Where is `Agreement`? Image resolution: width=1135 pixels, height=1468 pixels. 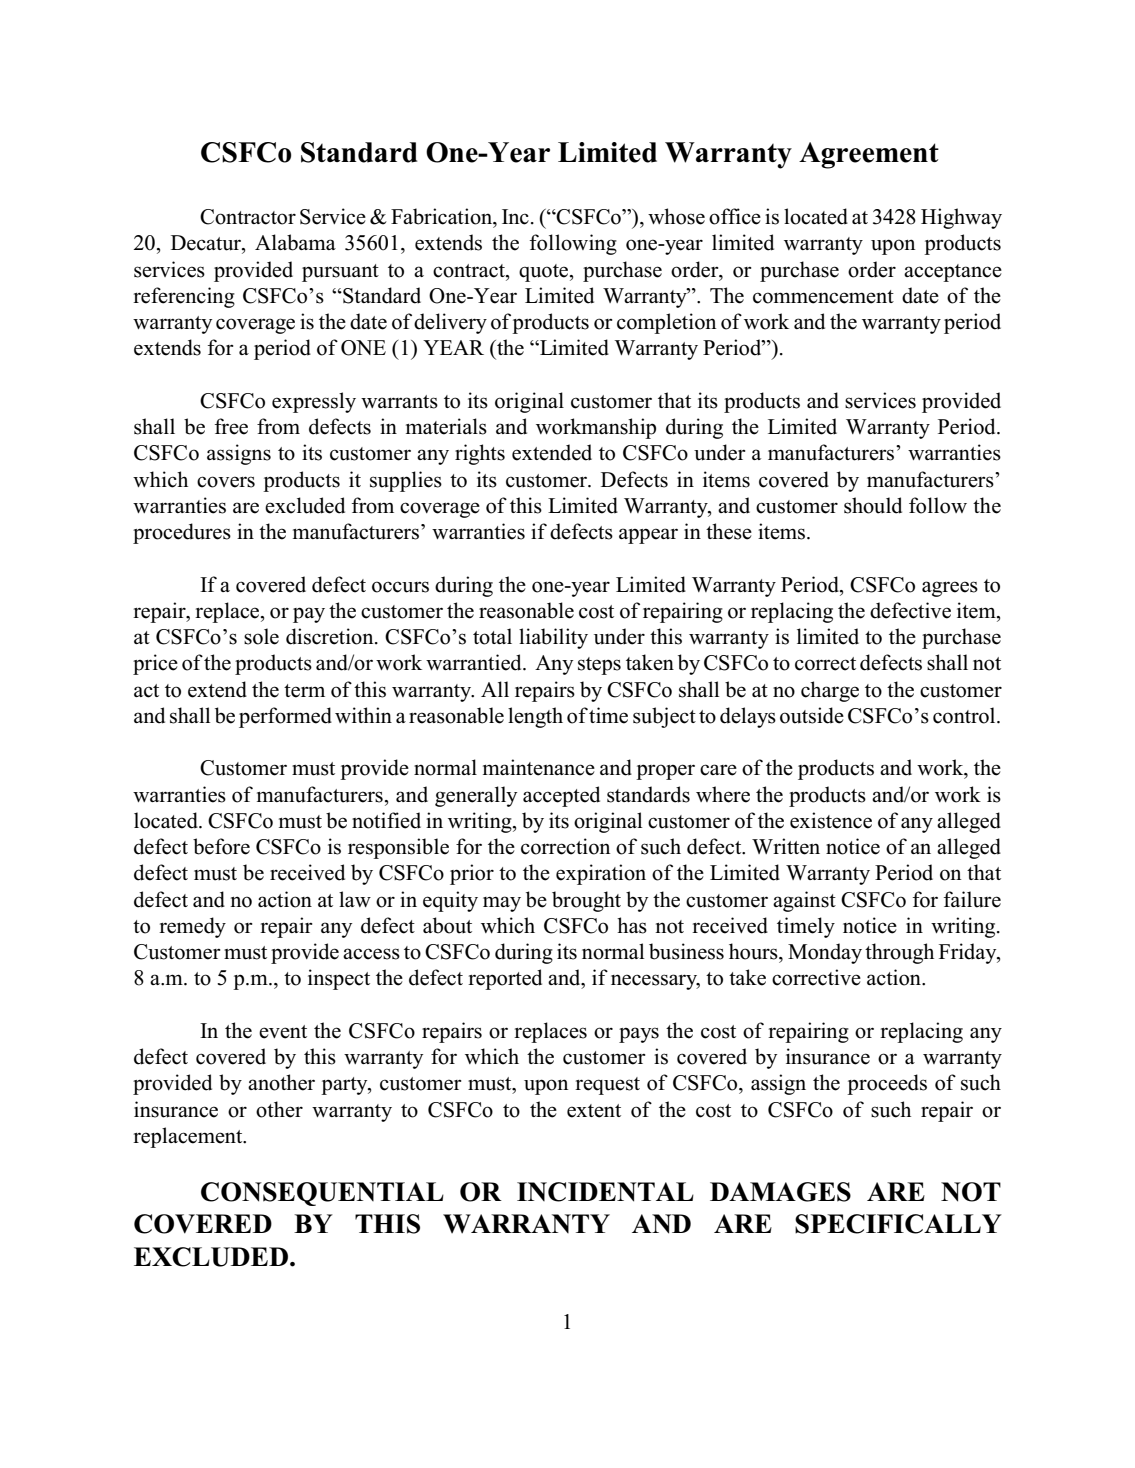
Agreement is located at coordinates (869, 155).
